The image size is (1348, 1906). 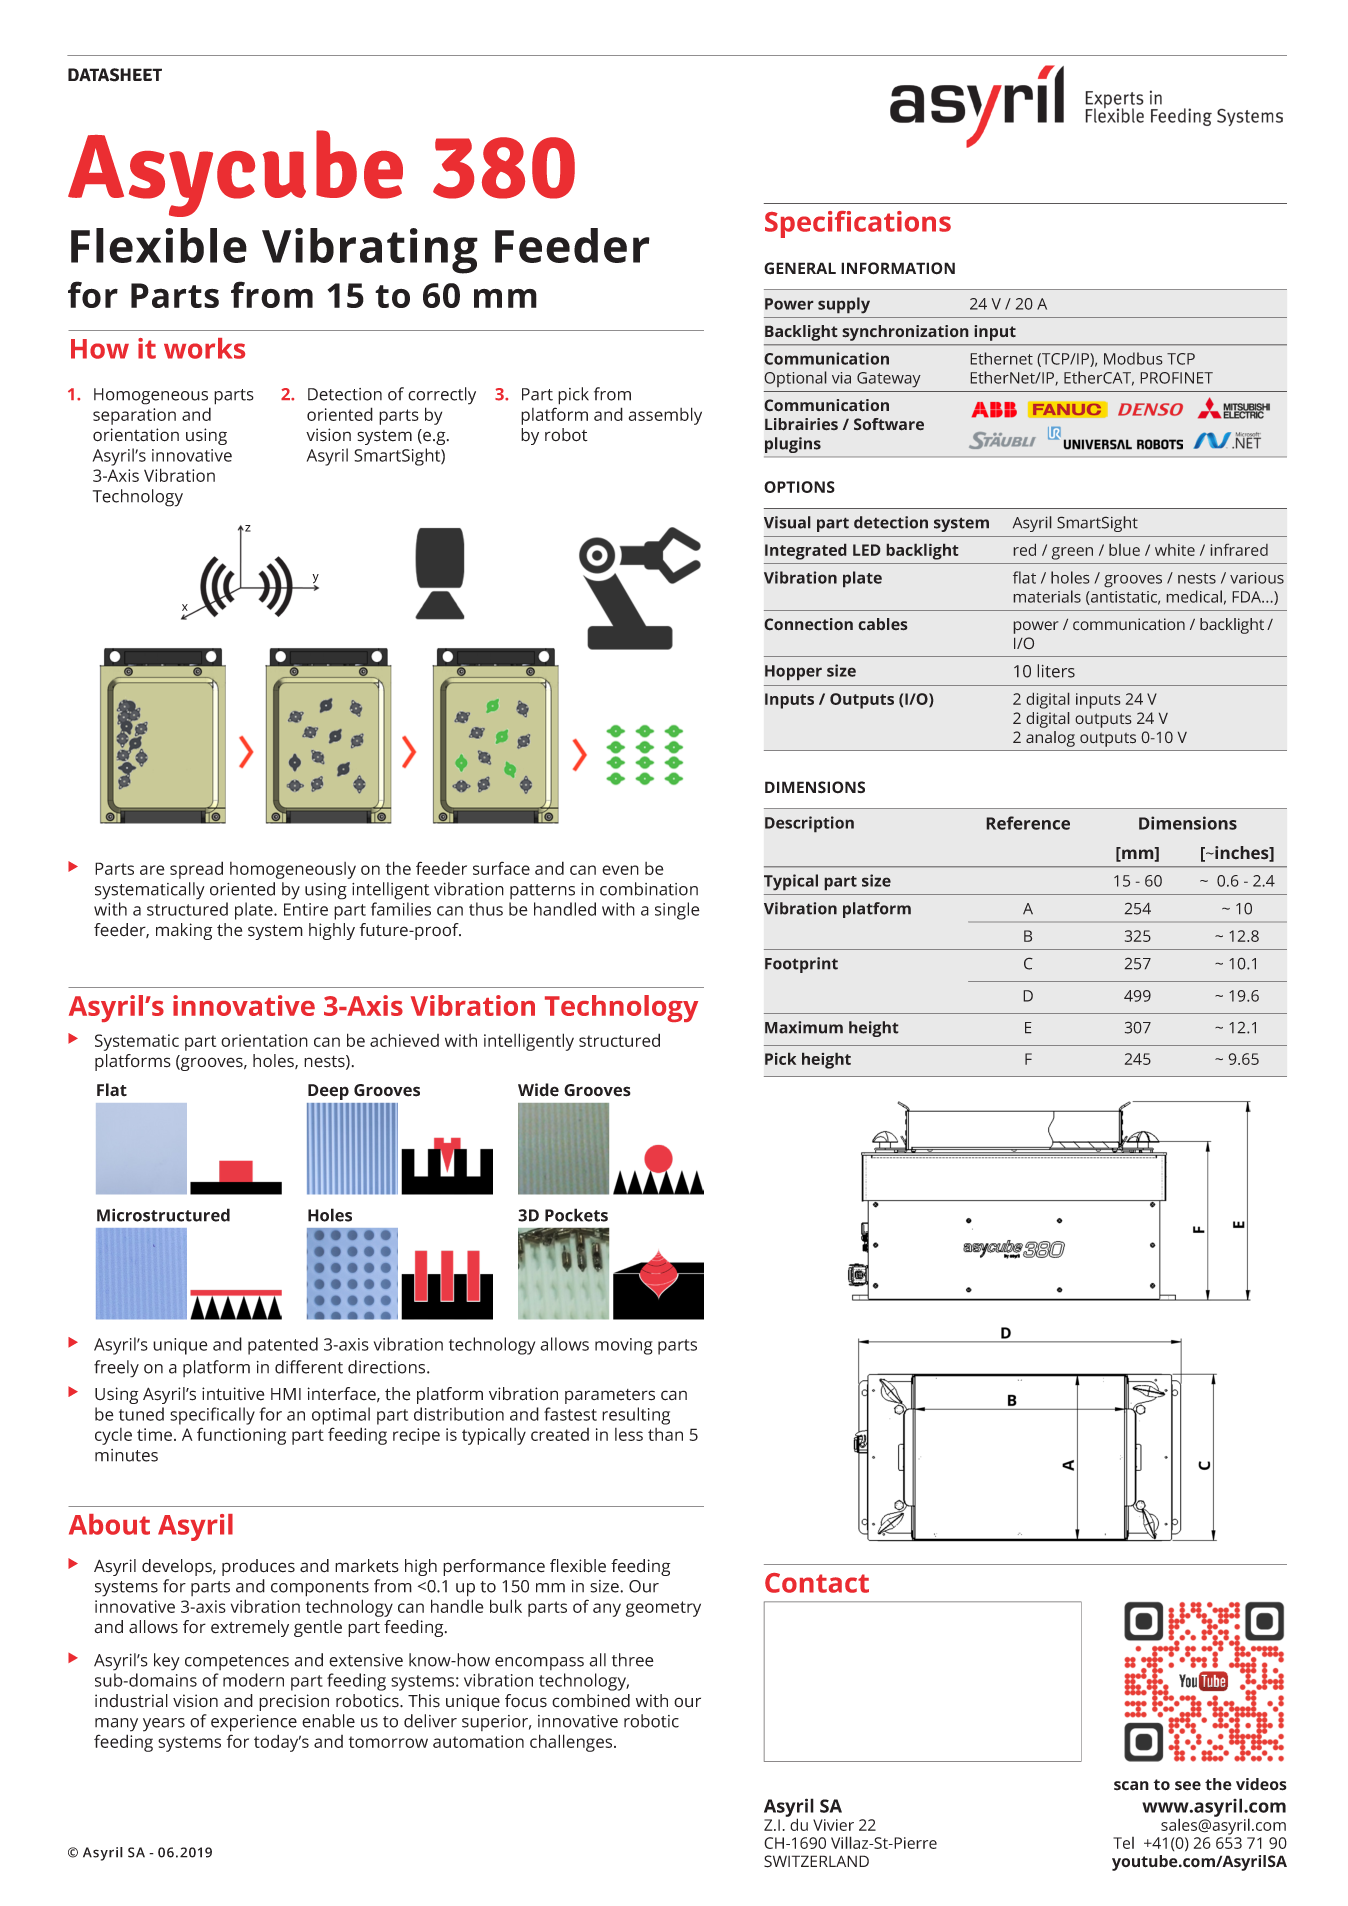 I want to click on Hopper, so click(x=793, y=673).
